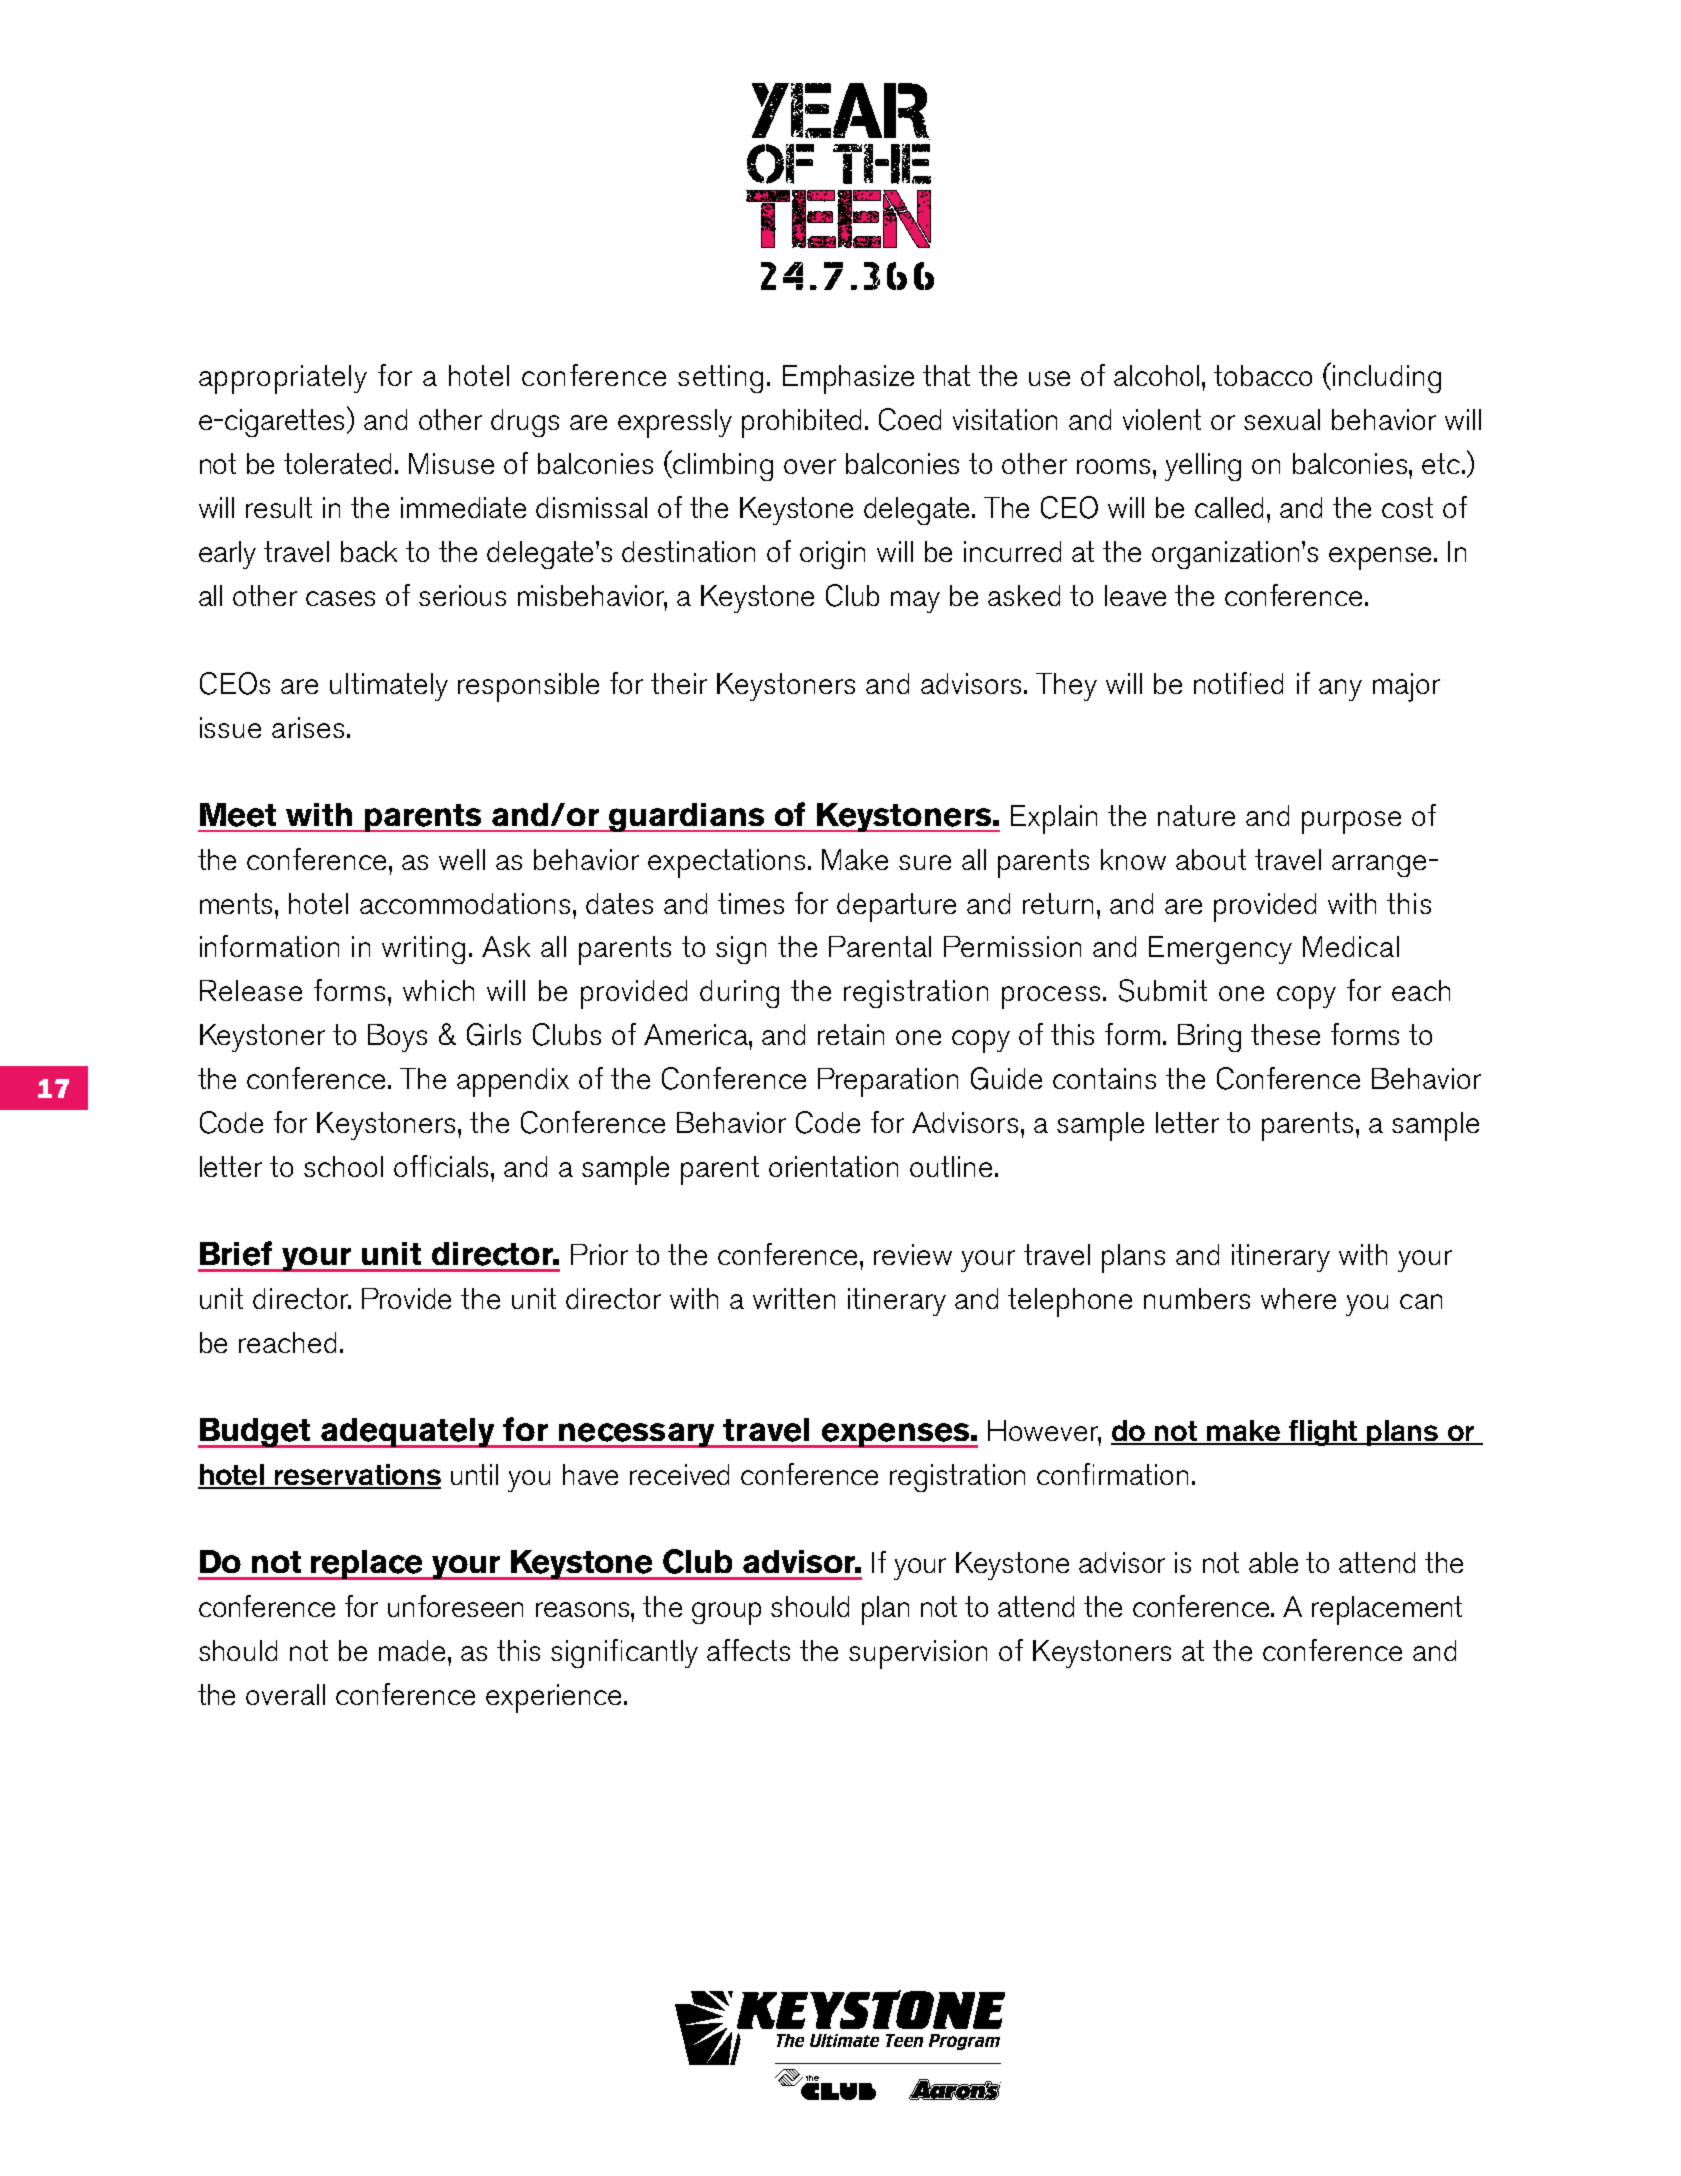 This page has width=1681, height=2176. What do you see at coordinates (412, 1650) in the page?
I see `made` at bounding box center [412, 1650].
